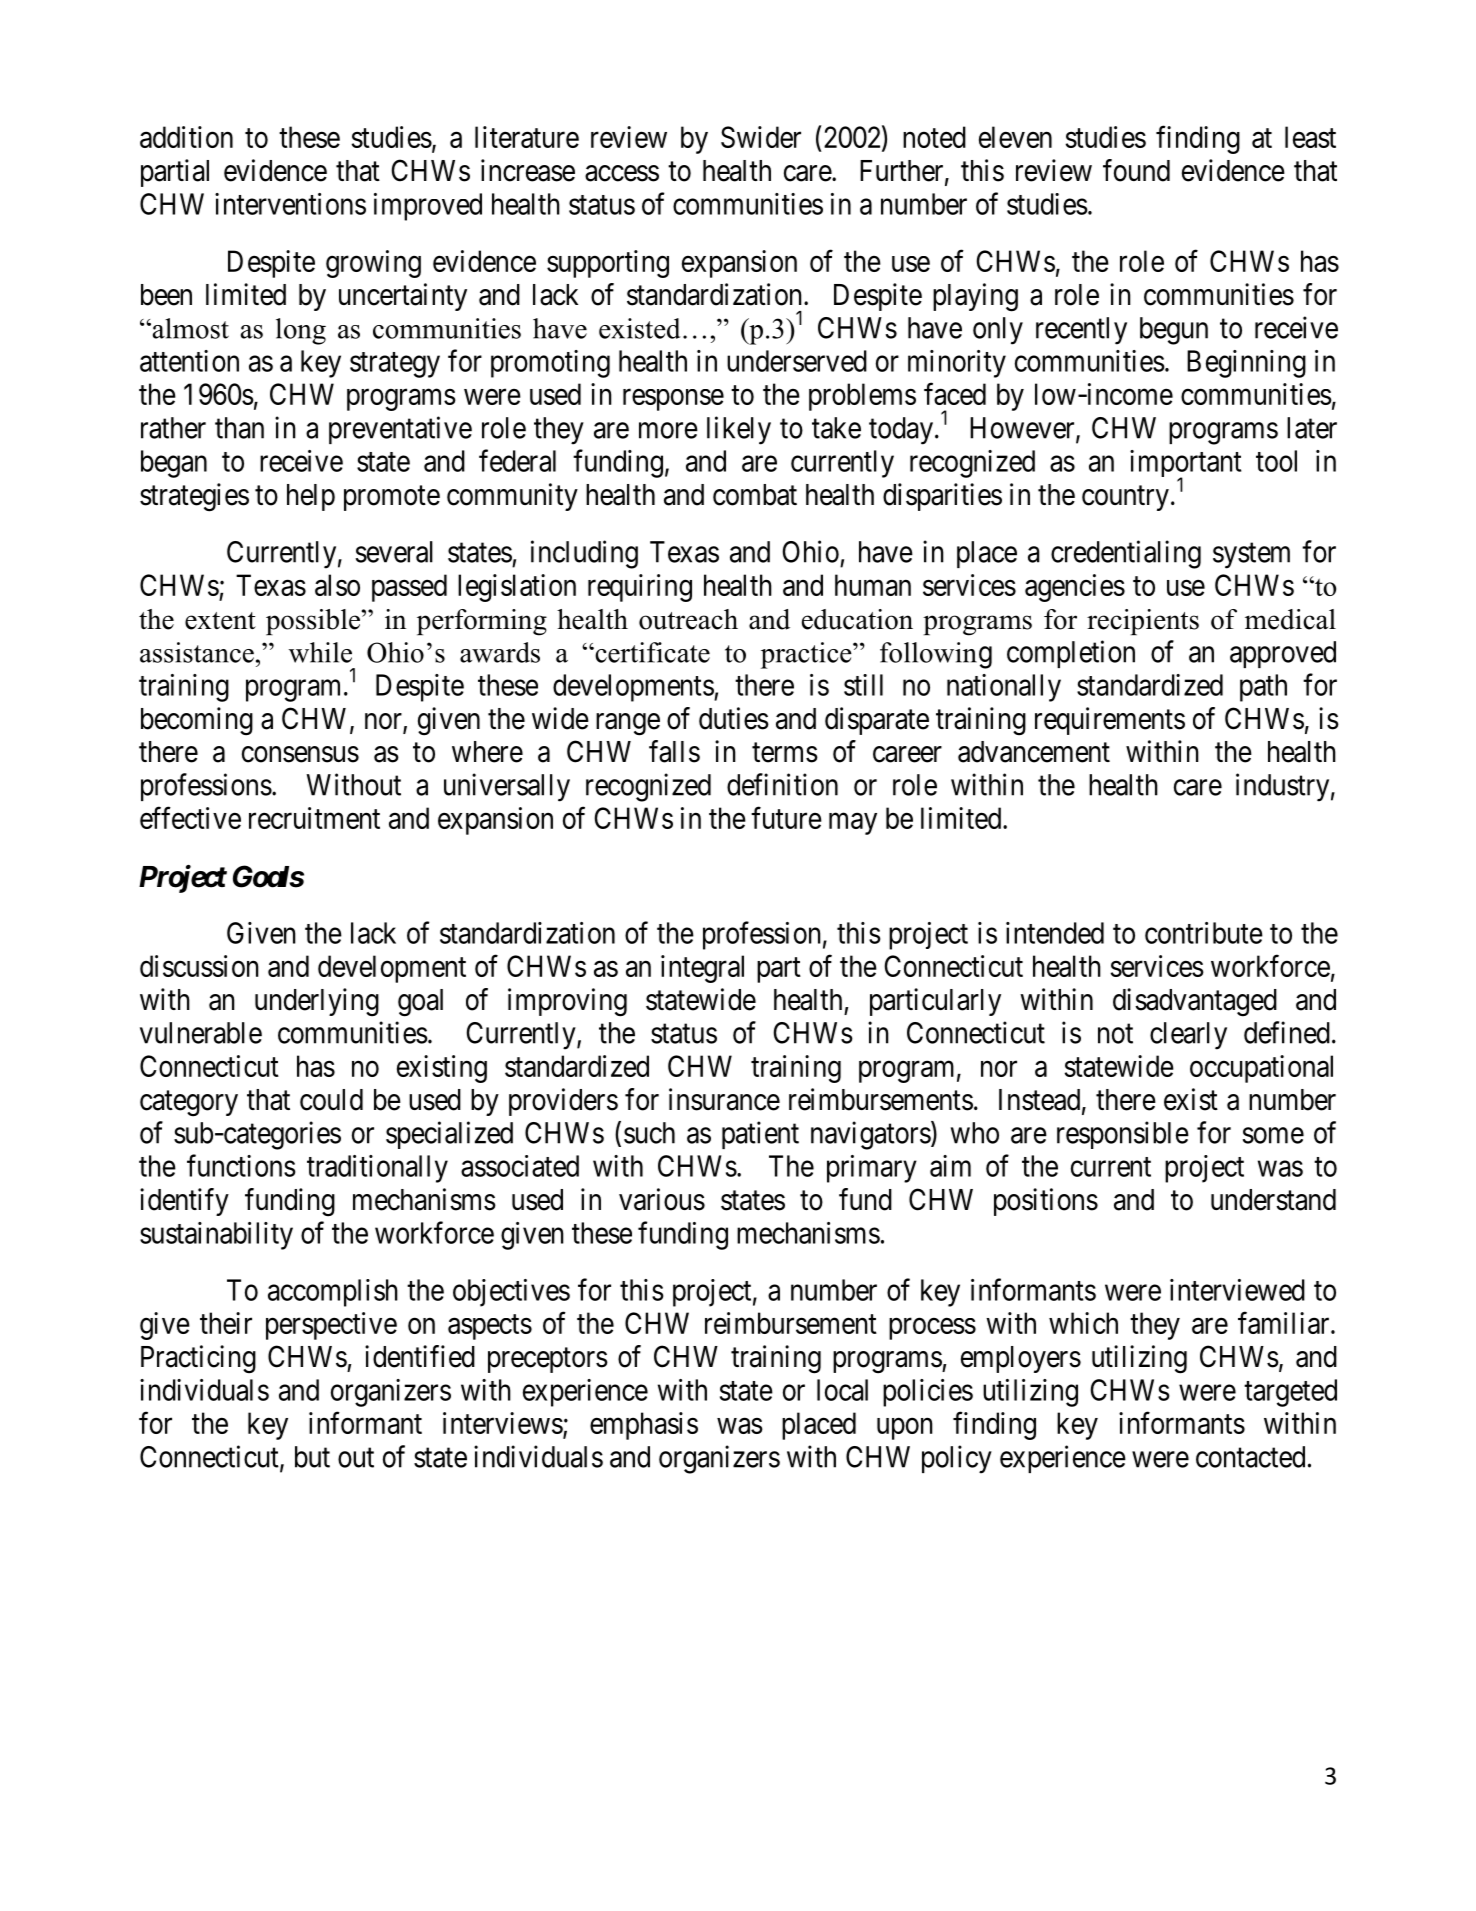  I want to click on responsible, so click(1123, 1135).
